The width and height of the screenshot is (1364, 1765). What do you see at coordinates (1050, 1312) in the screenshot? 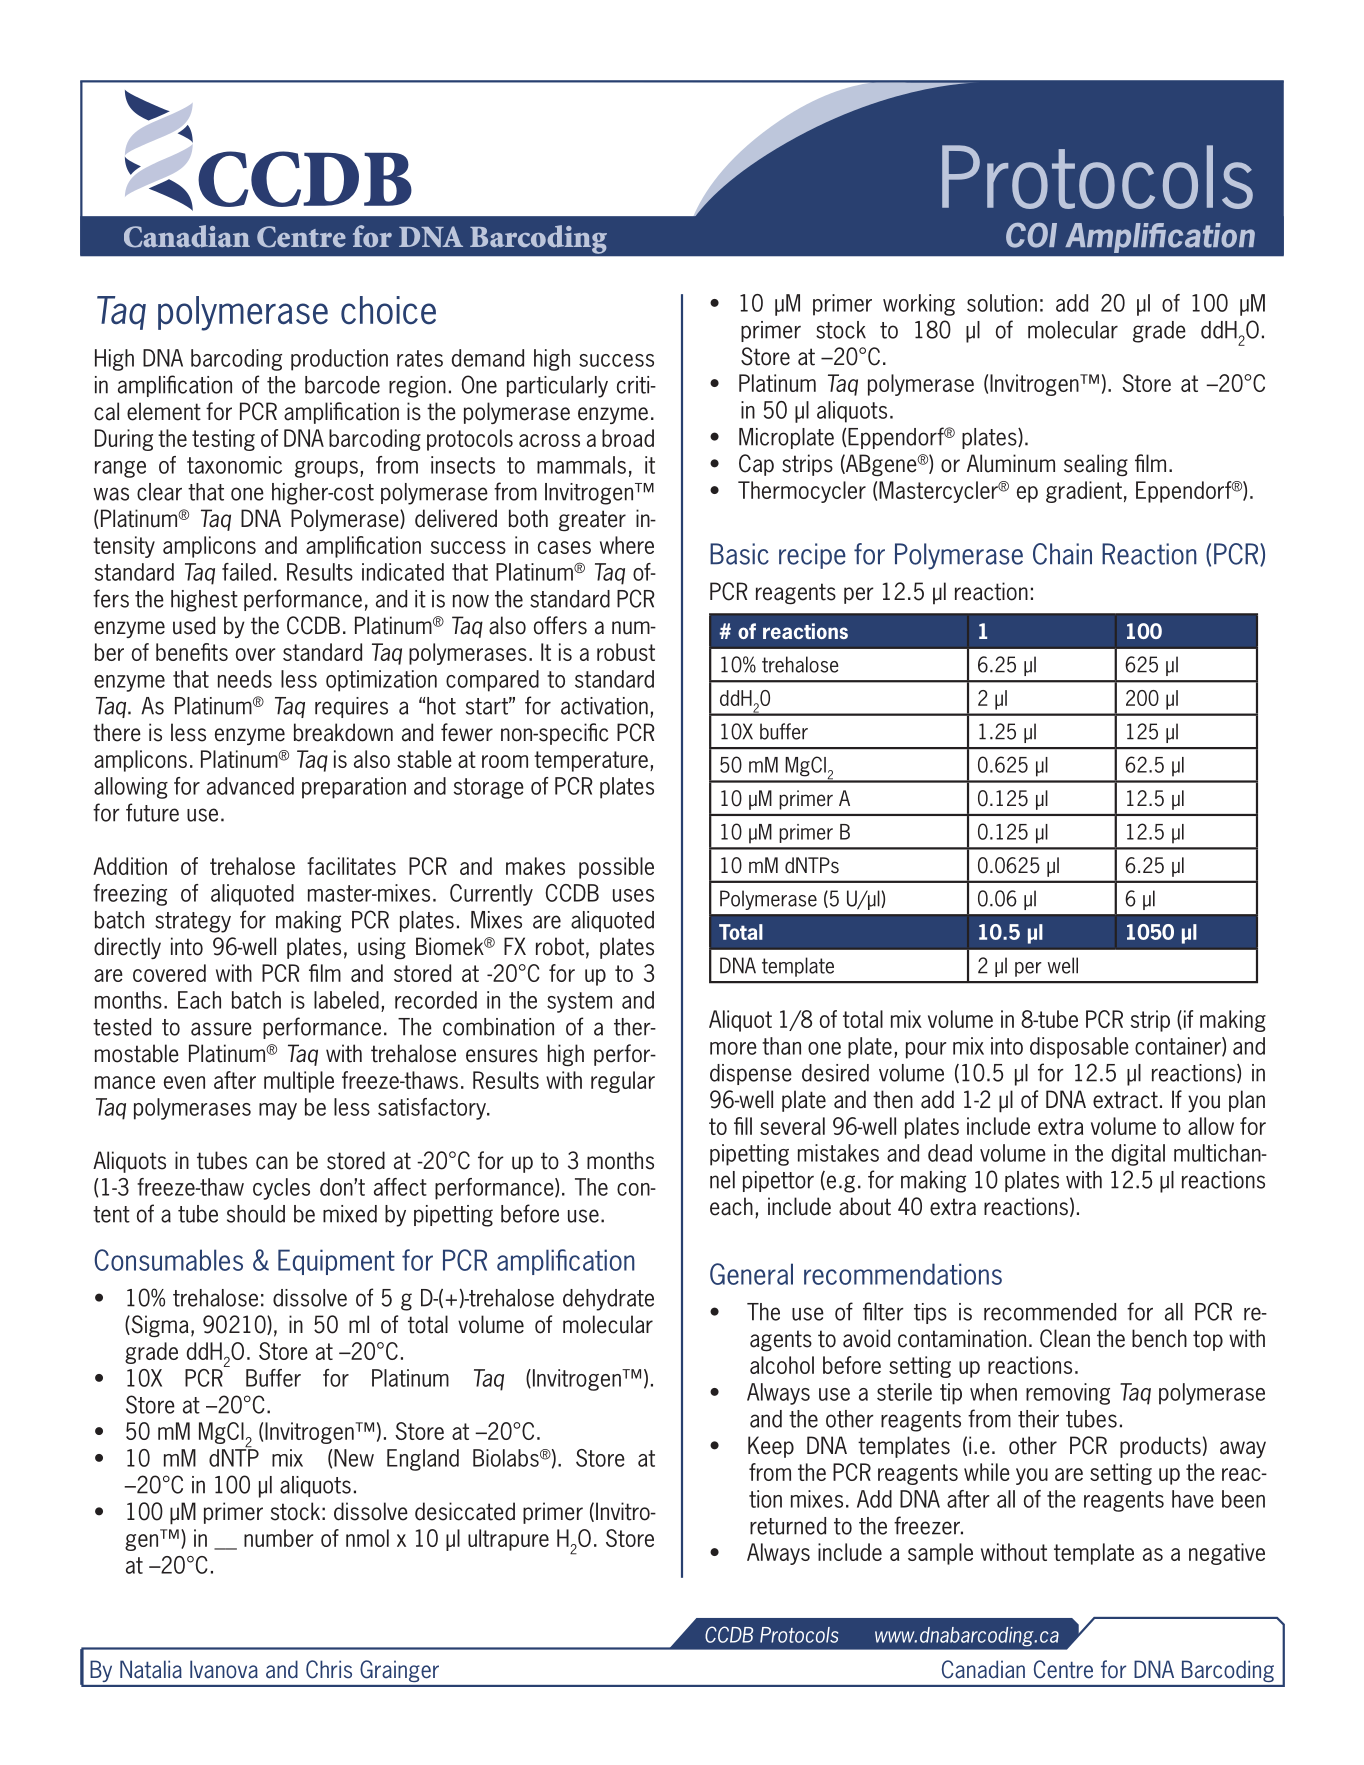
I see `recommended` at bounding box center [1050, 1312].
